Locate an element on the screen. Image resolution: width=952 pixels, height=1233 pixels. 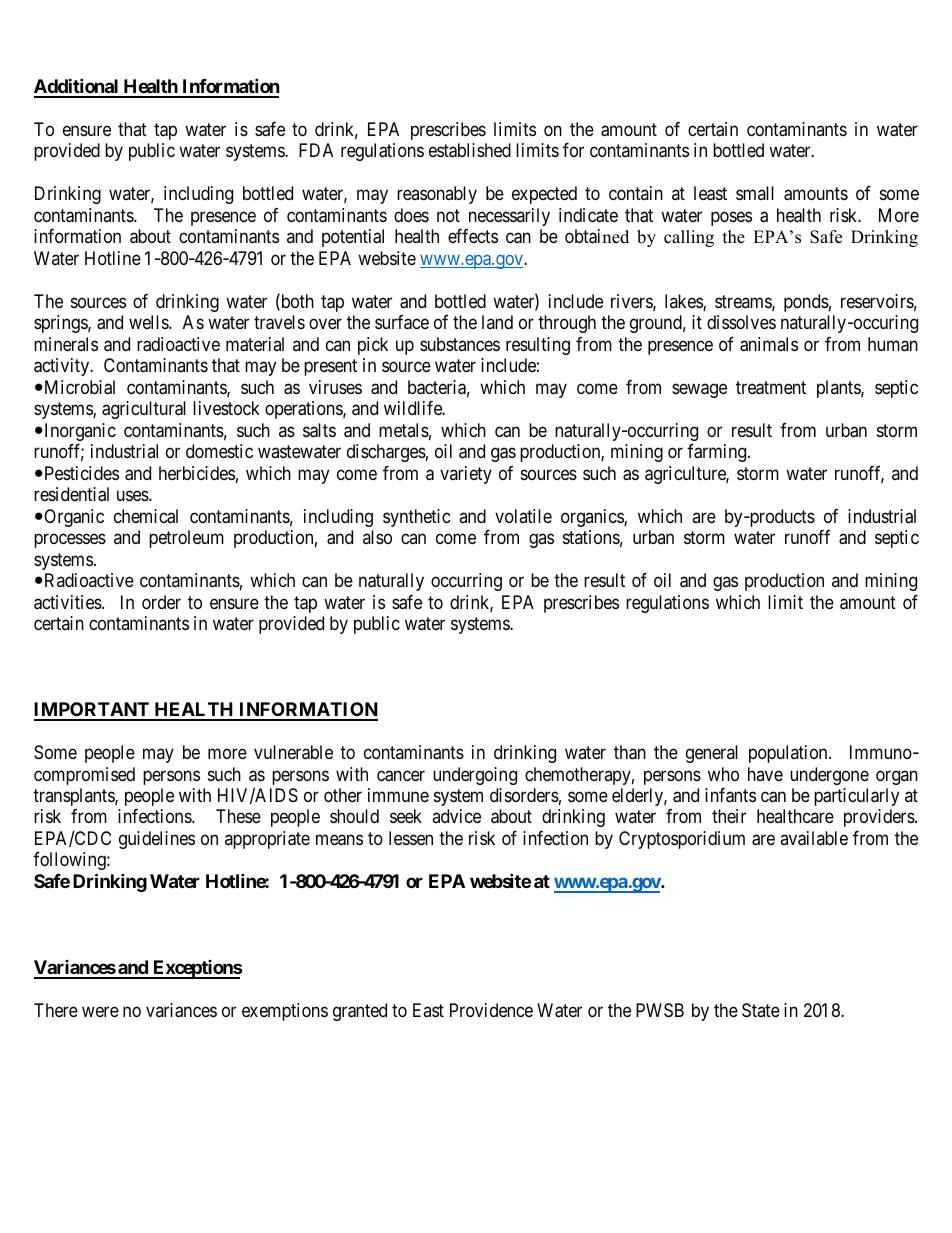
established is located at coordinates (470, 150).
